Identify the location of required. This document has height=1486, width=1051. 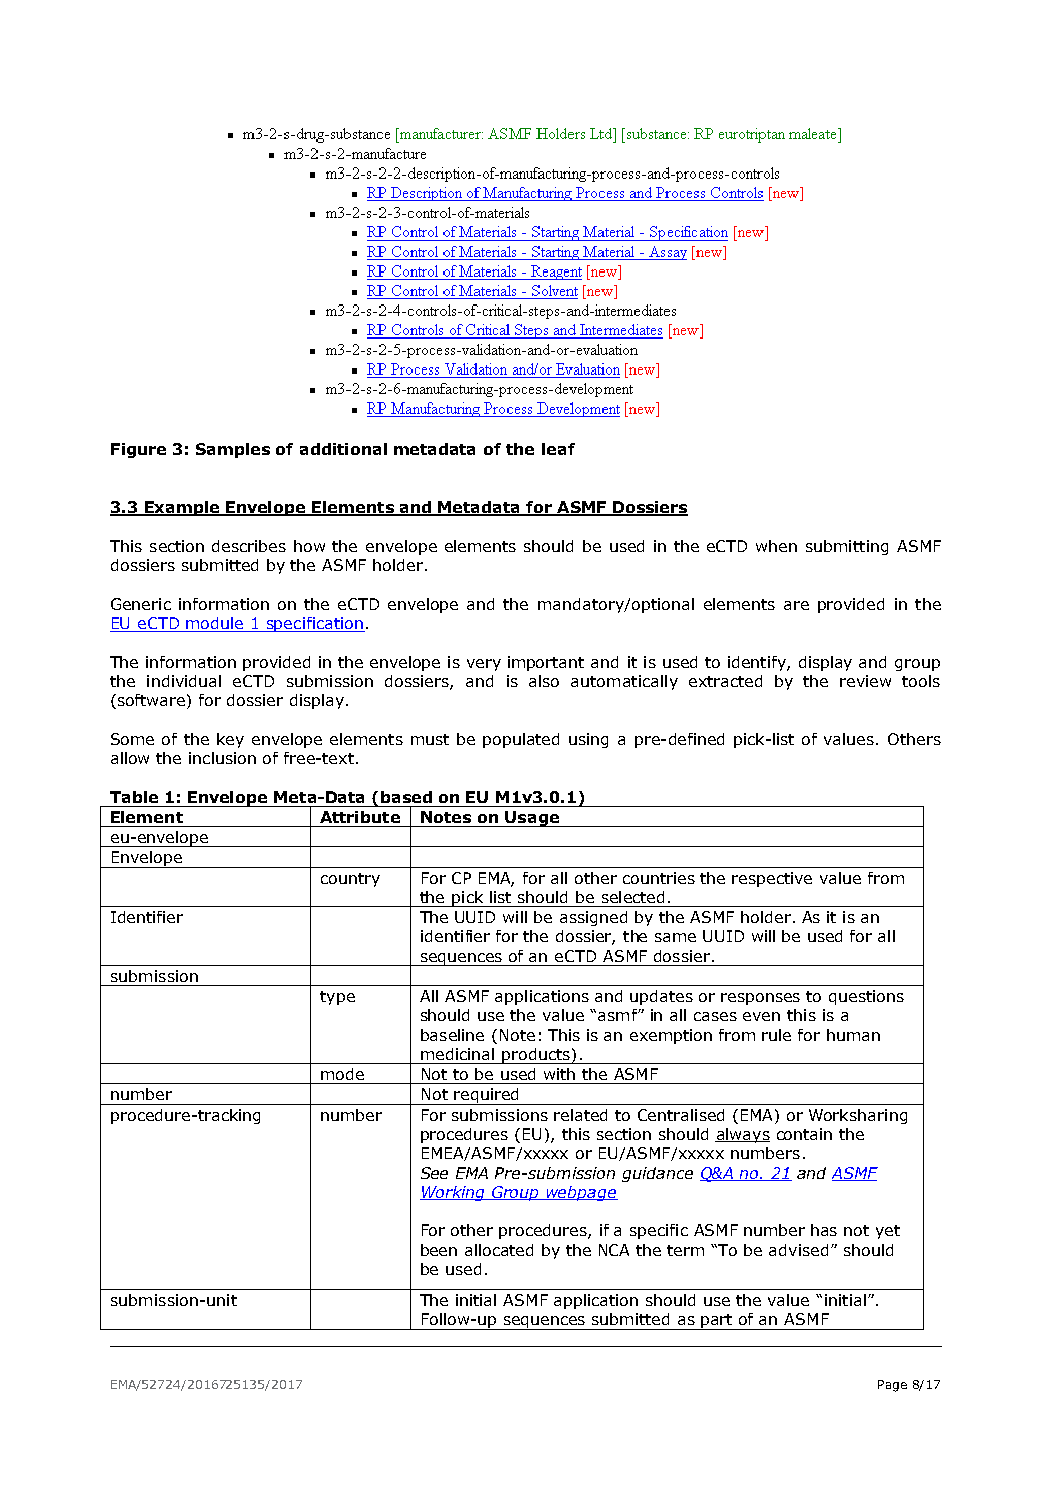
(486, 1096).
